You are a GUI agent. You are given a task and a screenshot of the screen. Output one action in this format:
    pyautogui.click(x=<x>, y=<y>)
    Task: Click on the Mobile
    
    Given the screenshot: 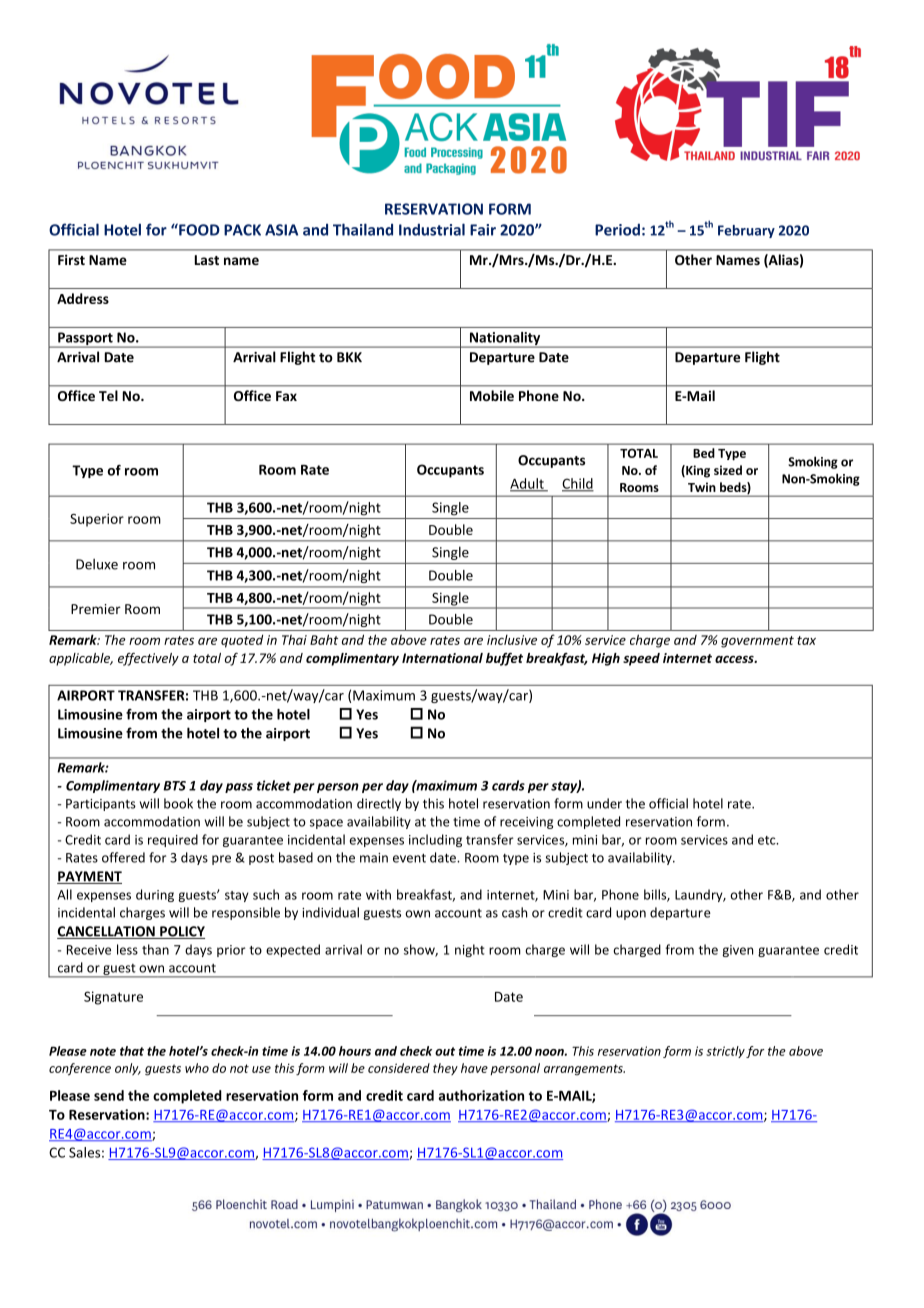 What is the action you would take?
    pyautogui.click(x=492, y=395)
